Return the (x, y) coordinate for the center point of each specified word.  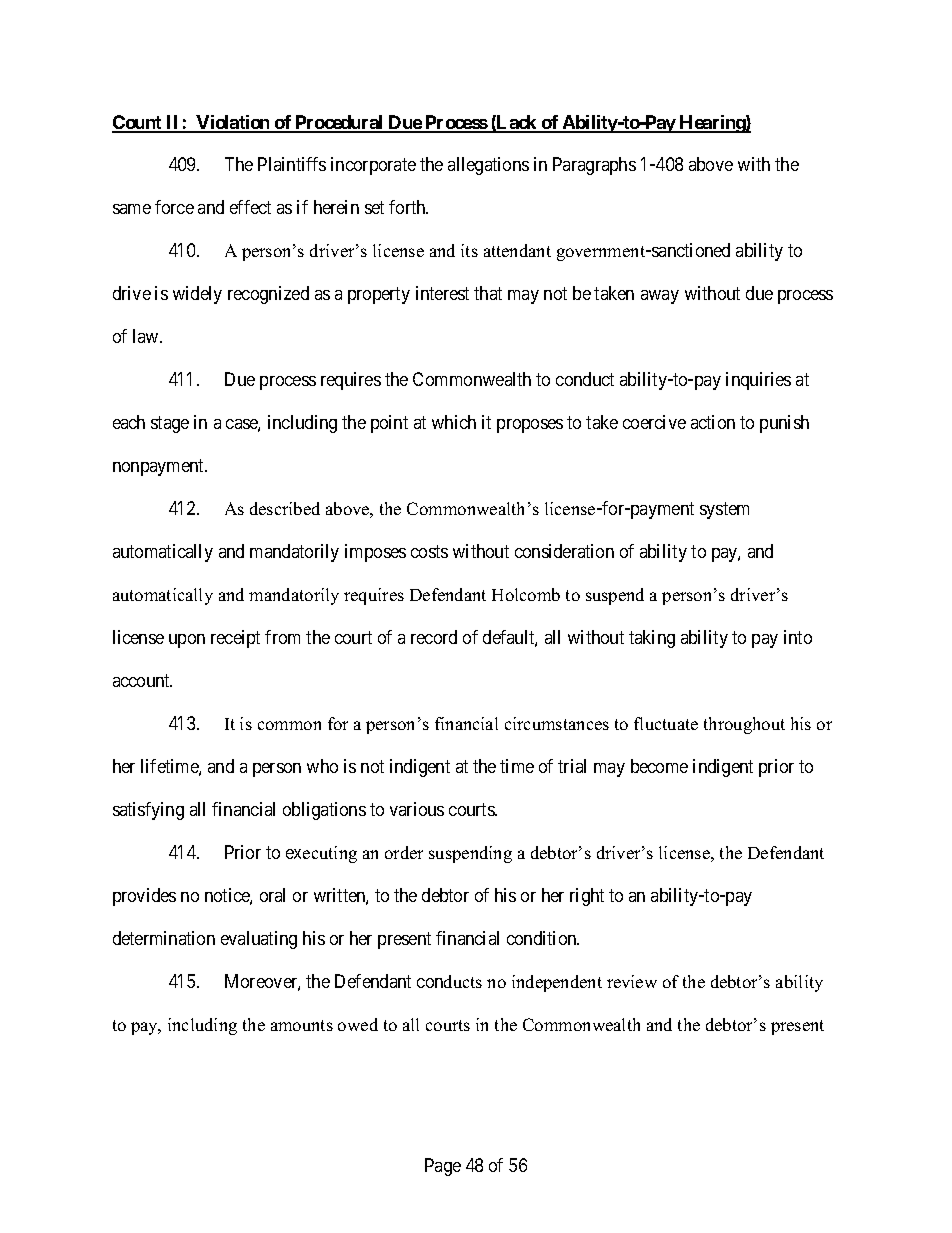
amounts (302, 1025)
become (659, 766)
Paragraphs (594, 166)
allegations (488, 166)
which (454, 422)
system (724, 510)
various (417, 809)
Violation (233, 123)
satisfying (148, 811)
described (285, 508)
